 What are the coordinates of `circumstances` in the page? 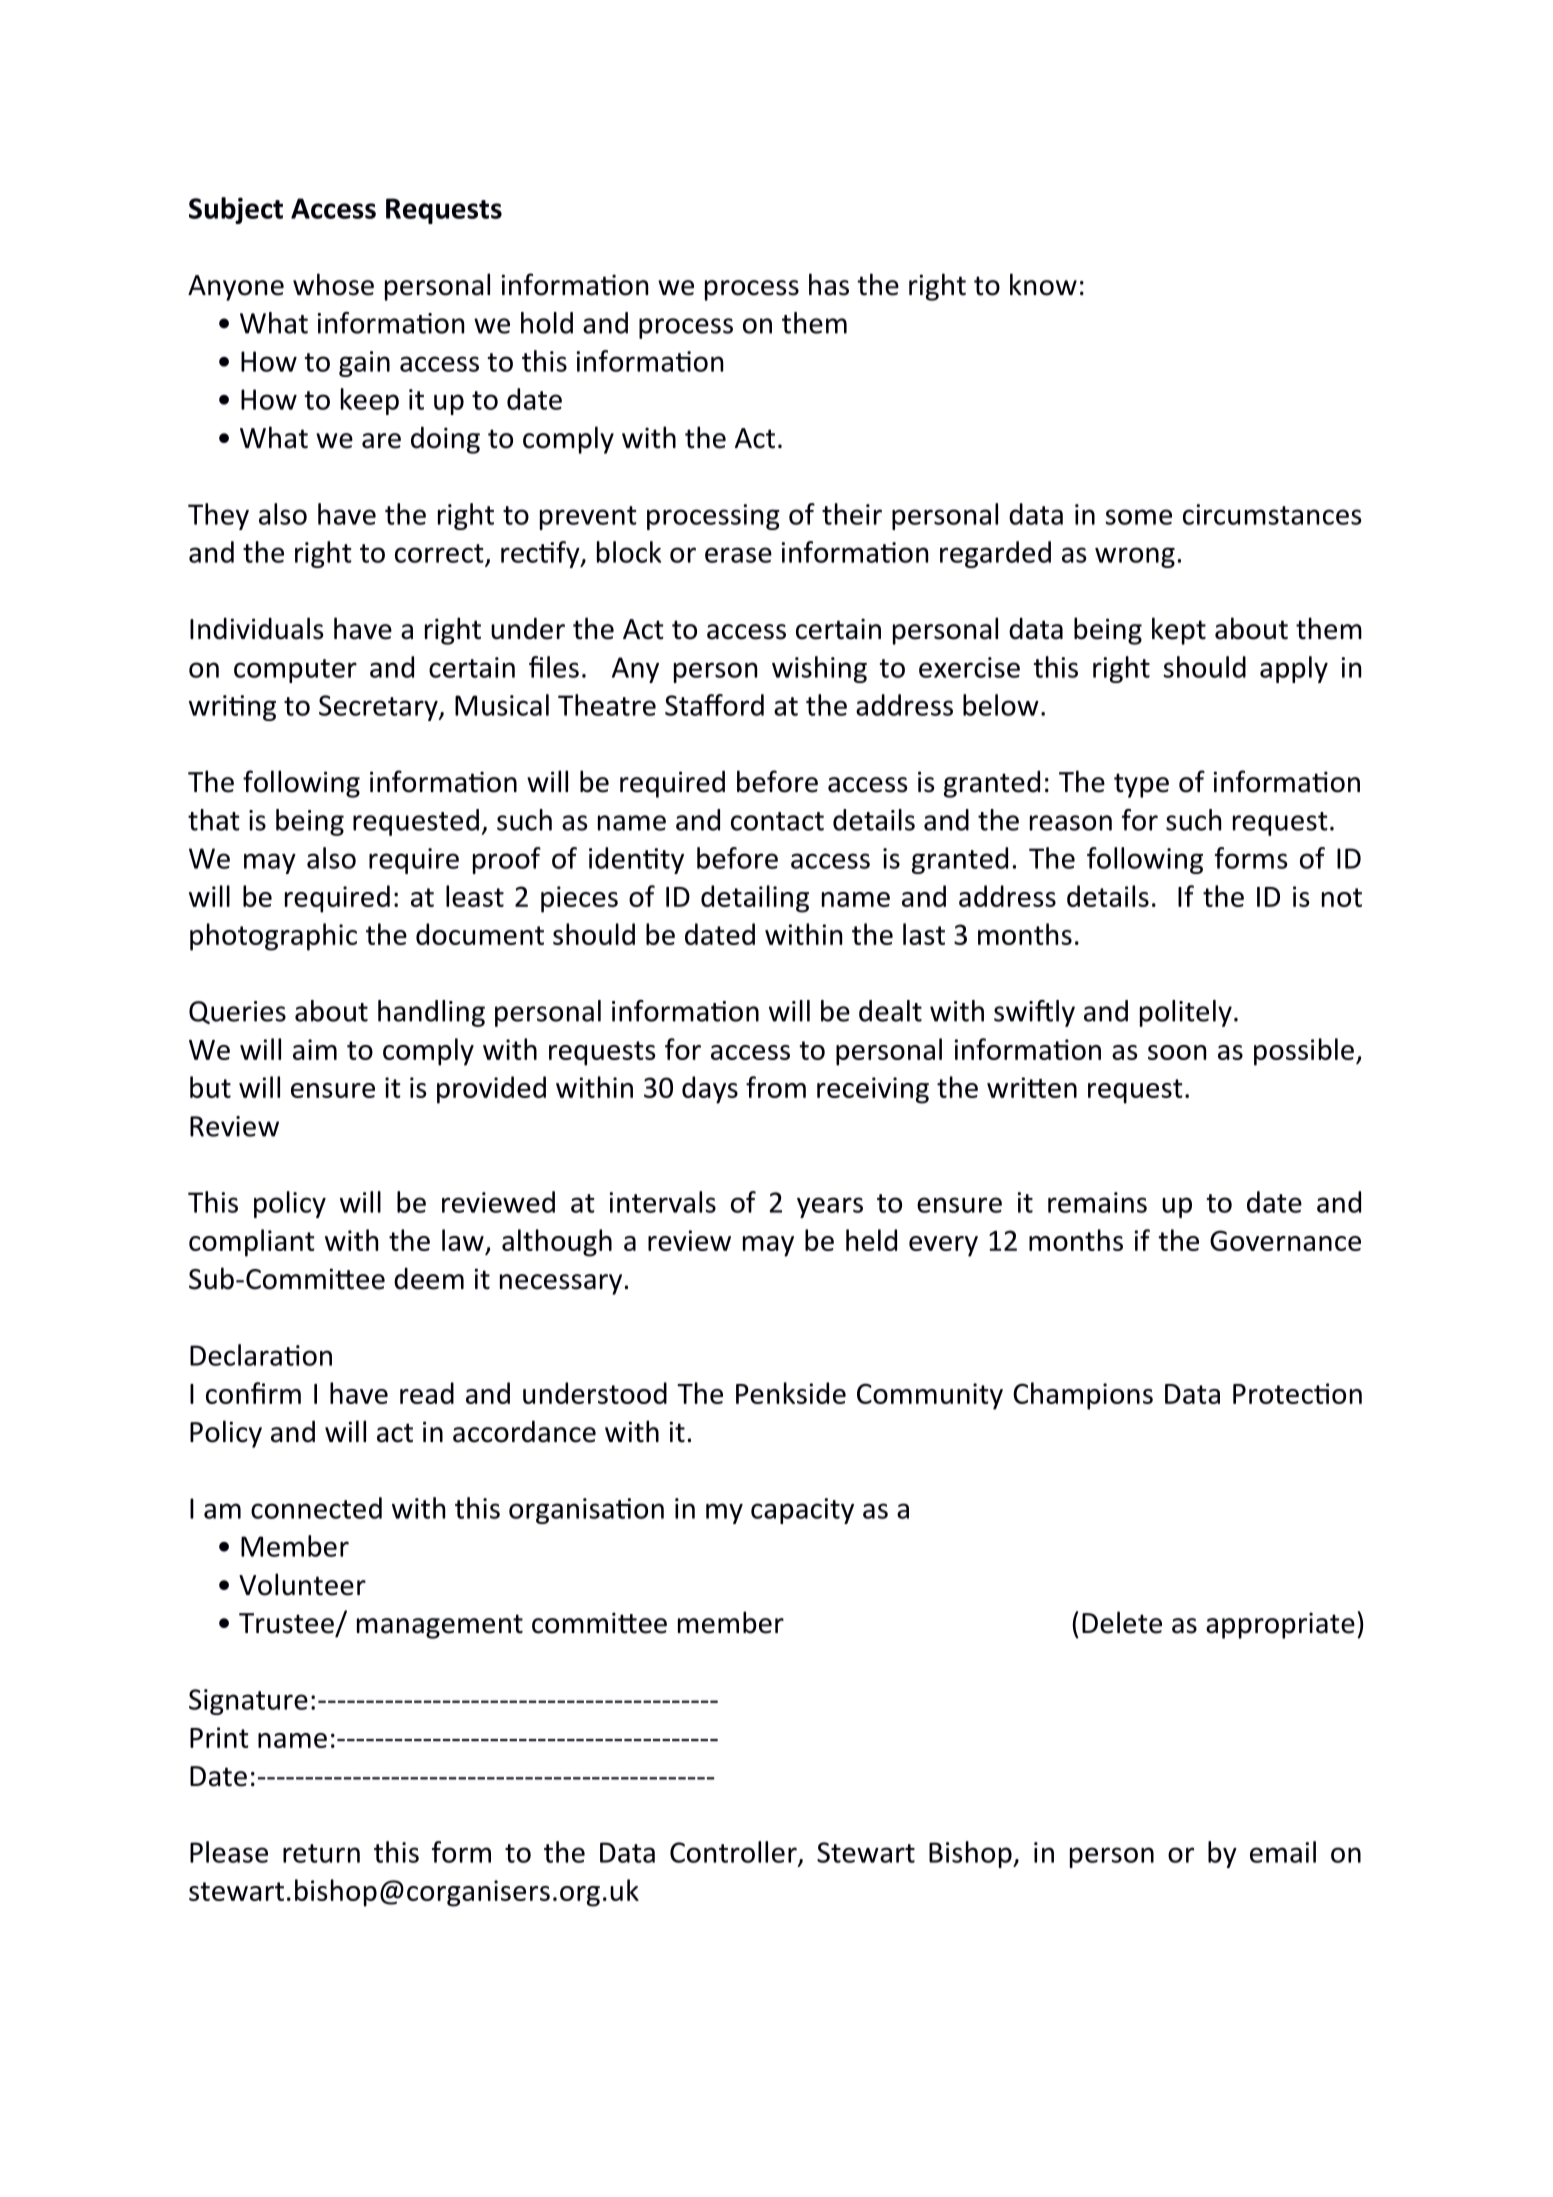 It's located at (1272, 514).
